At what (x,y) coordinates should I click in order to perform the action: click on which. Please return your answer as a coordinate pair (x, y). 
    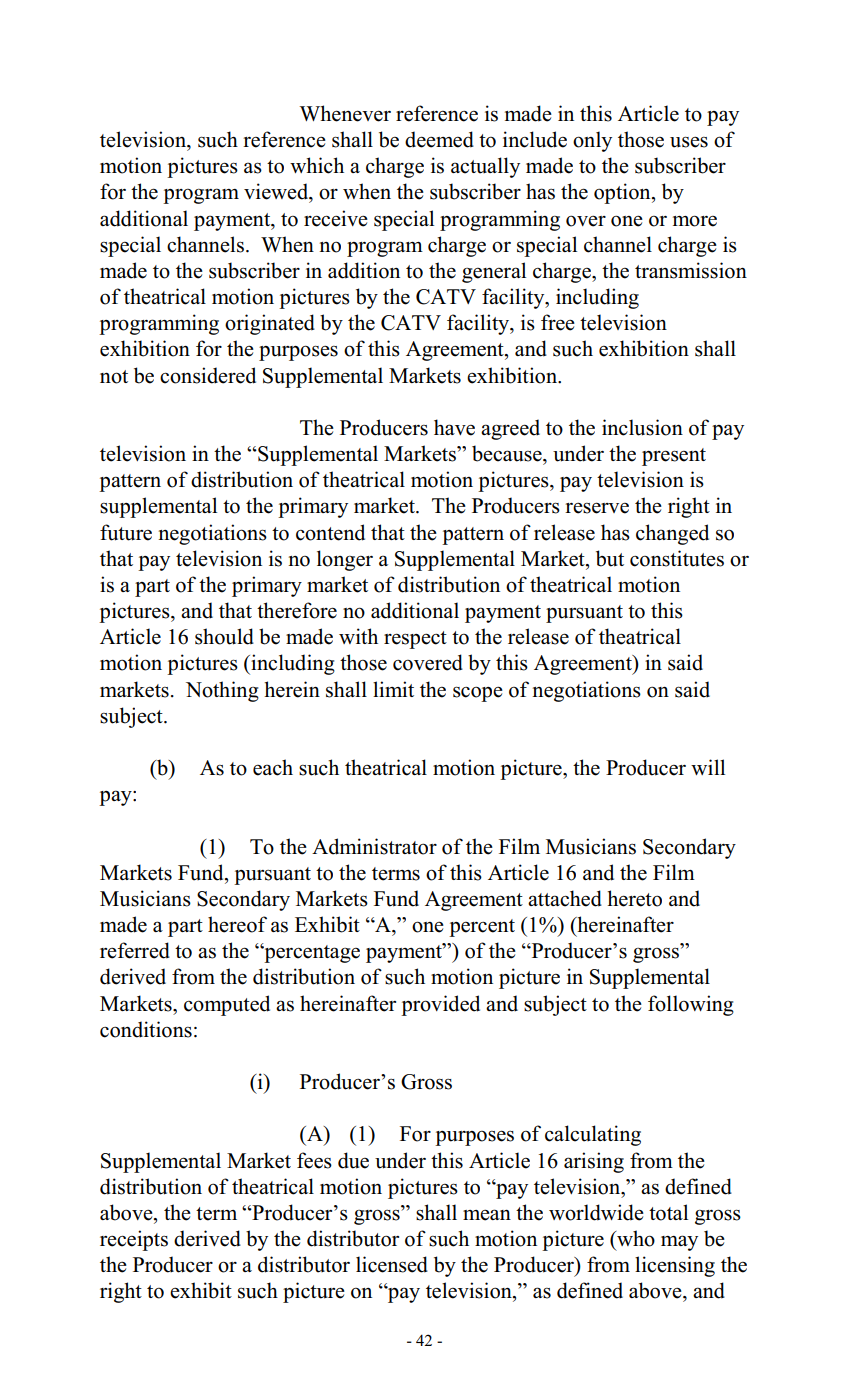
    Looking at the image, I should click on (317, 165).
